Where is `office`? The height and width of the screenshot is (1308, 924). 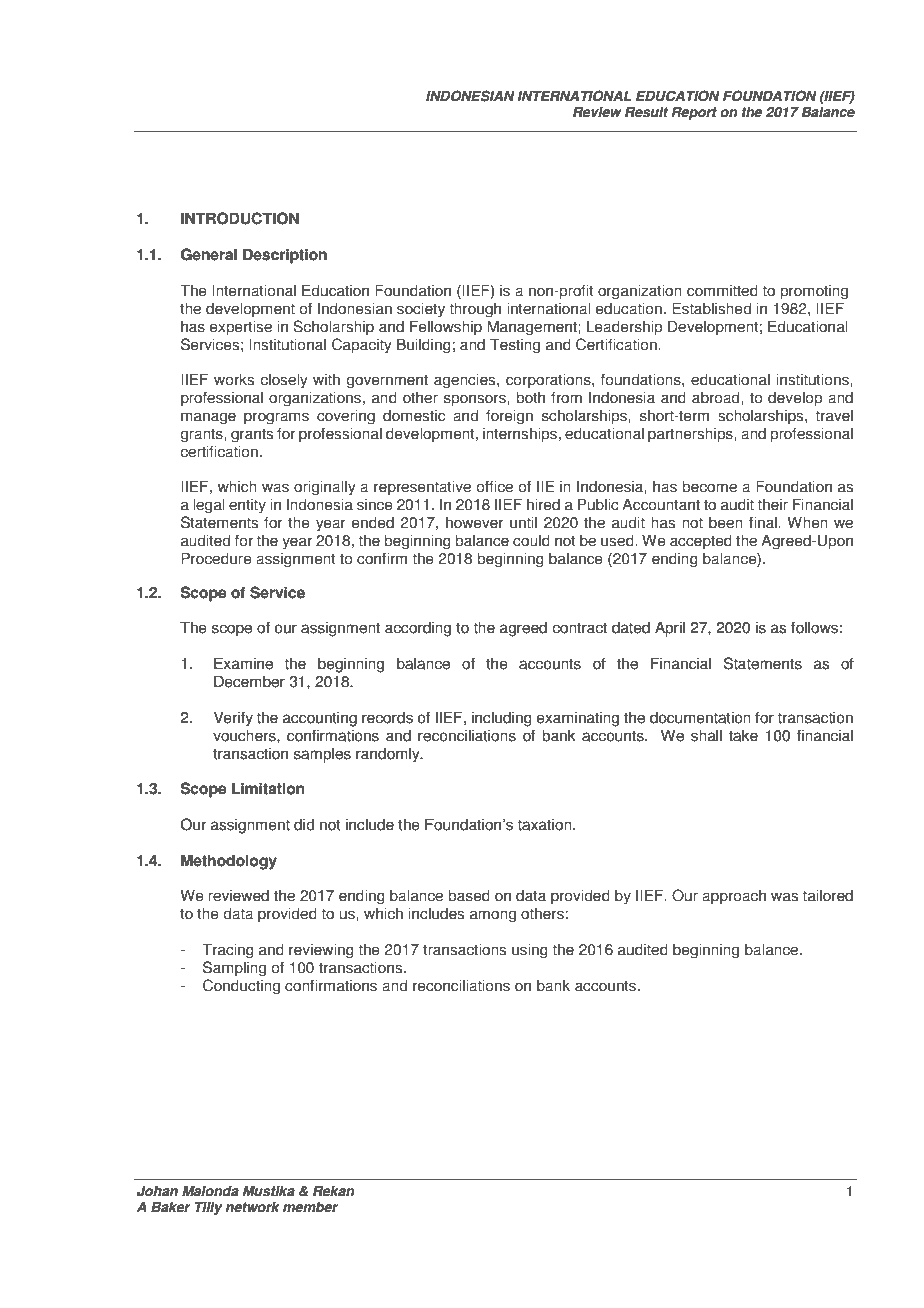
office is located at coordinates (495, 486).
